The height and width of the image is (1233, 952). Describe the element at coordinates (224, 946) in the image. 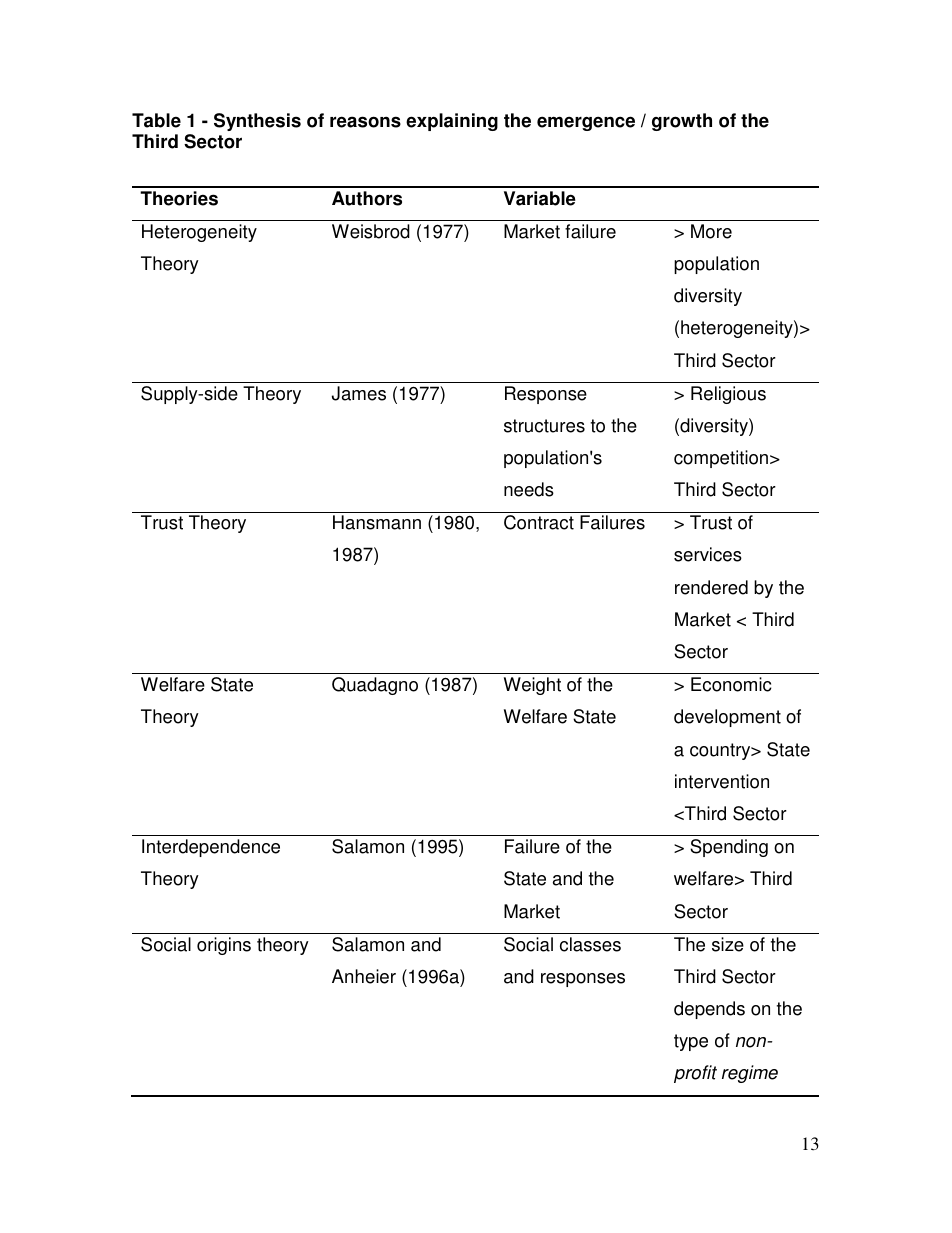

I see `origins` at that location.
